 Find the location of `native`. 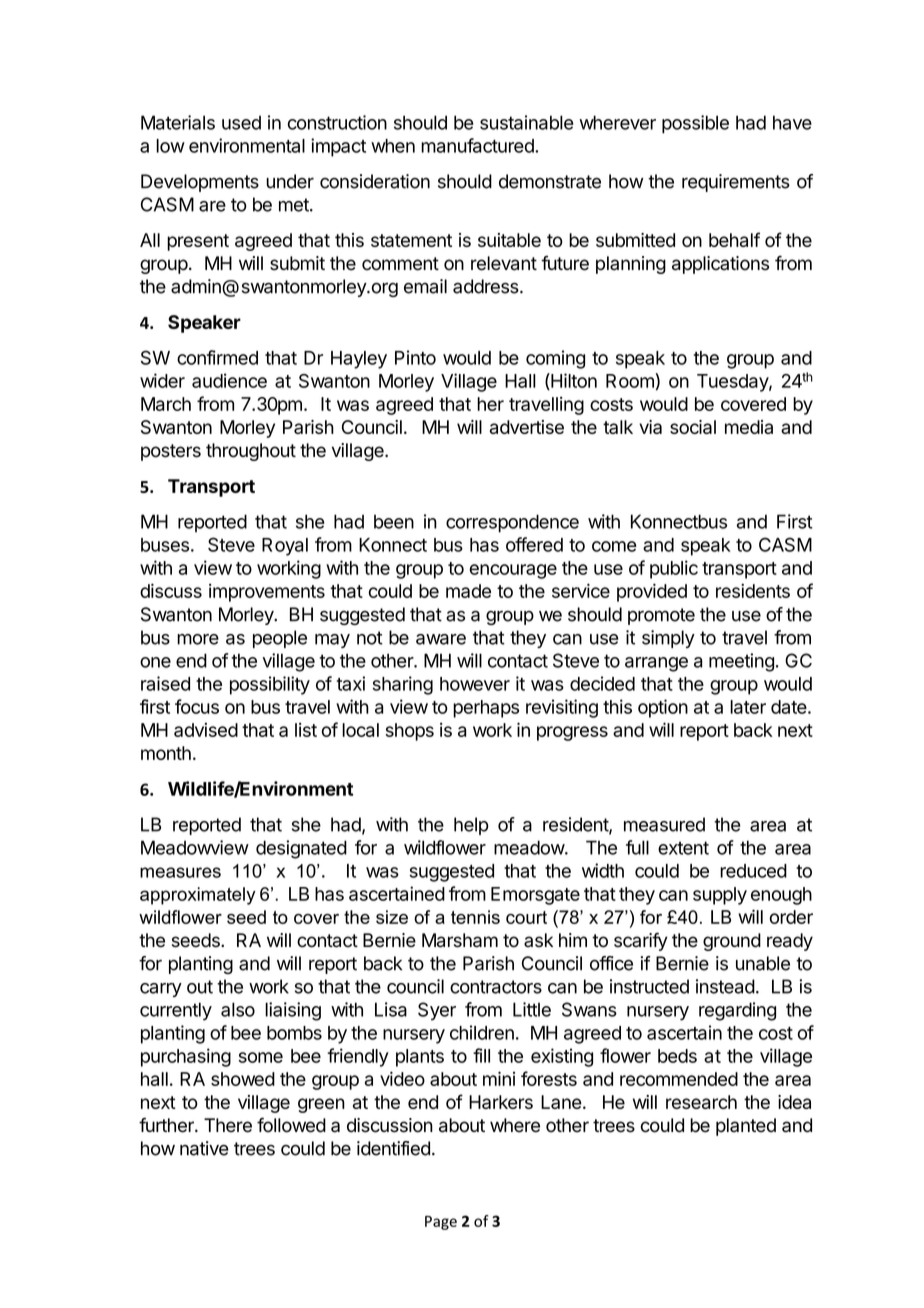

native is located at coordinates (204, 1148).
